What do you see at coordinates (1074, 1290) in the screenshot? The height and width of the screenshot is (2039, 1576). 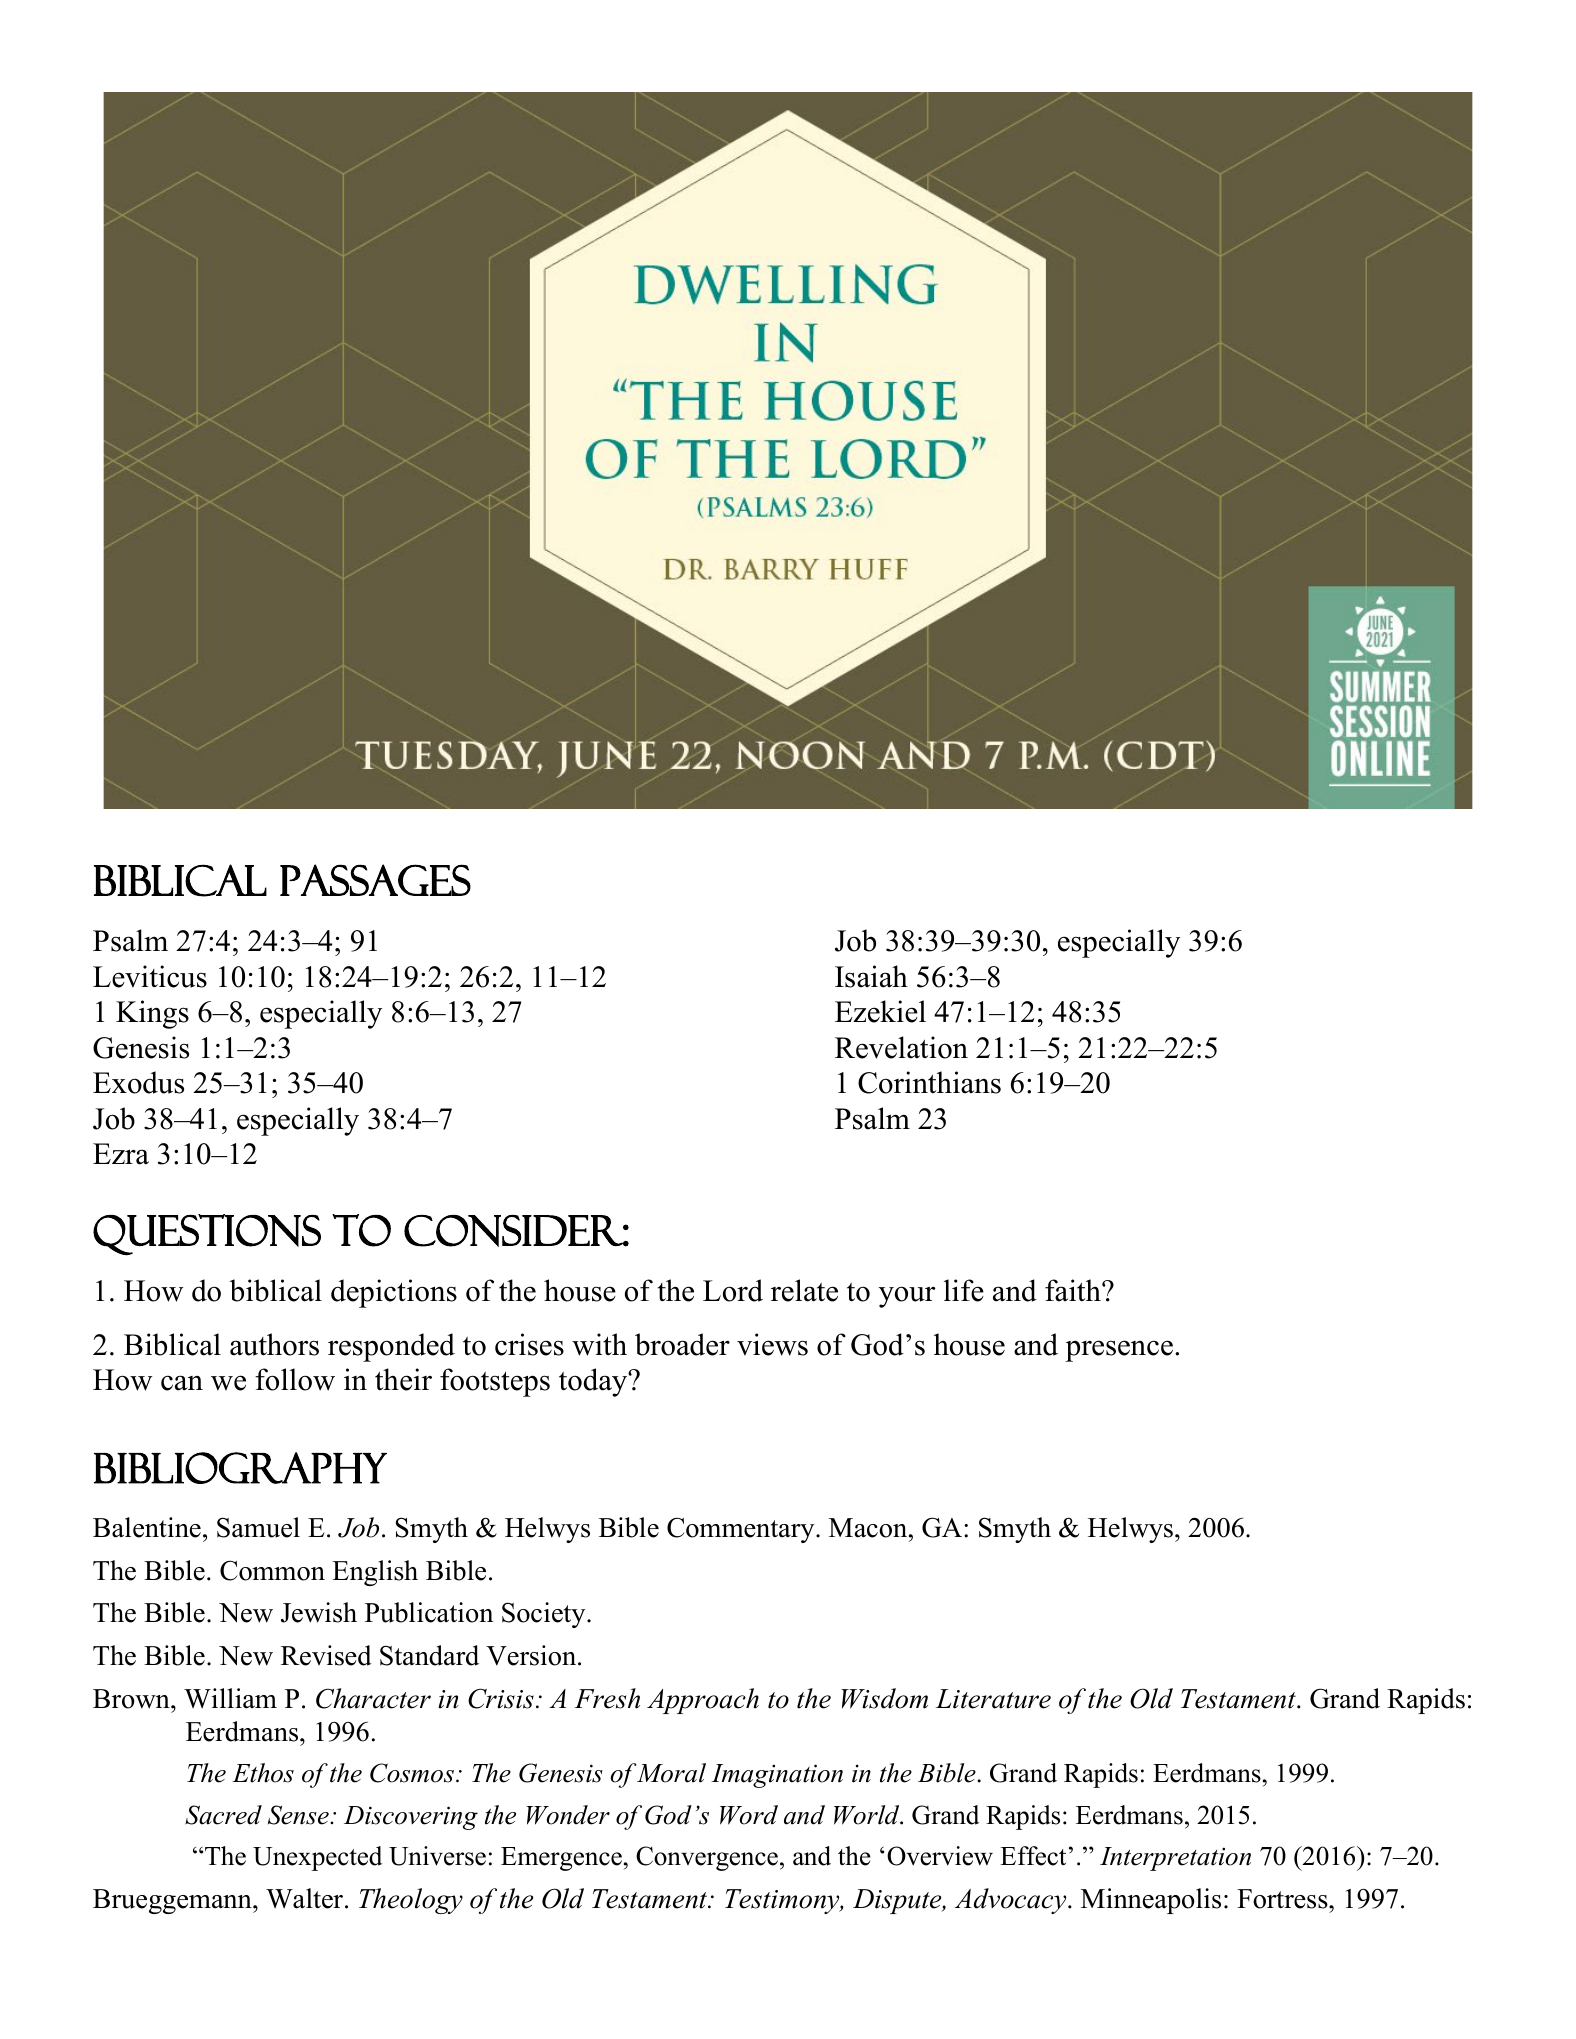 I see `faith` at bounding box center [1074, 1290].
